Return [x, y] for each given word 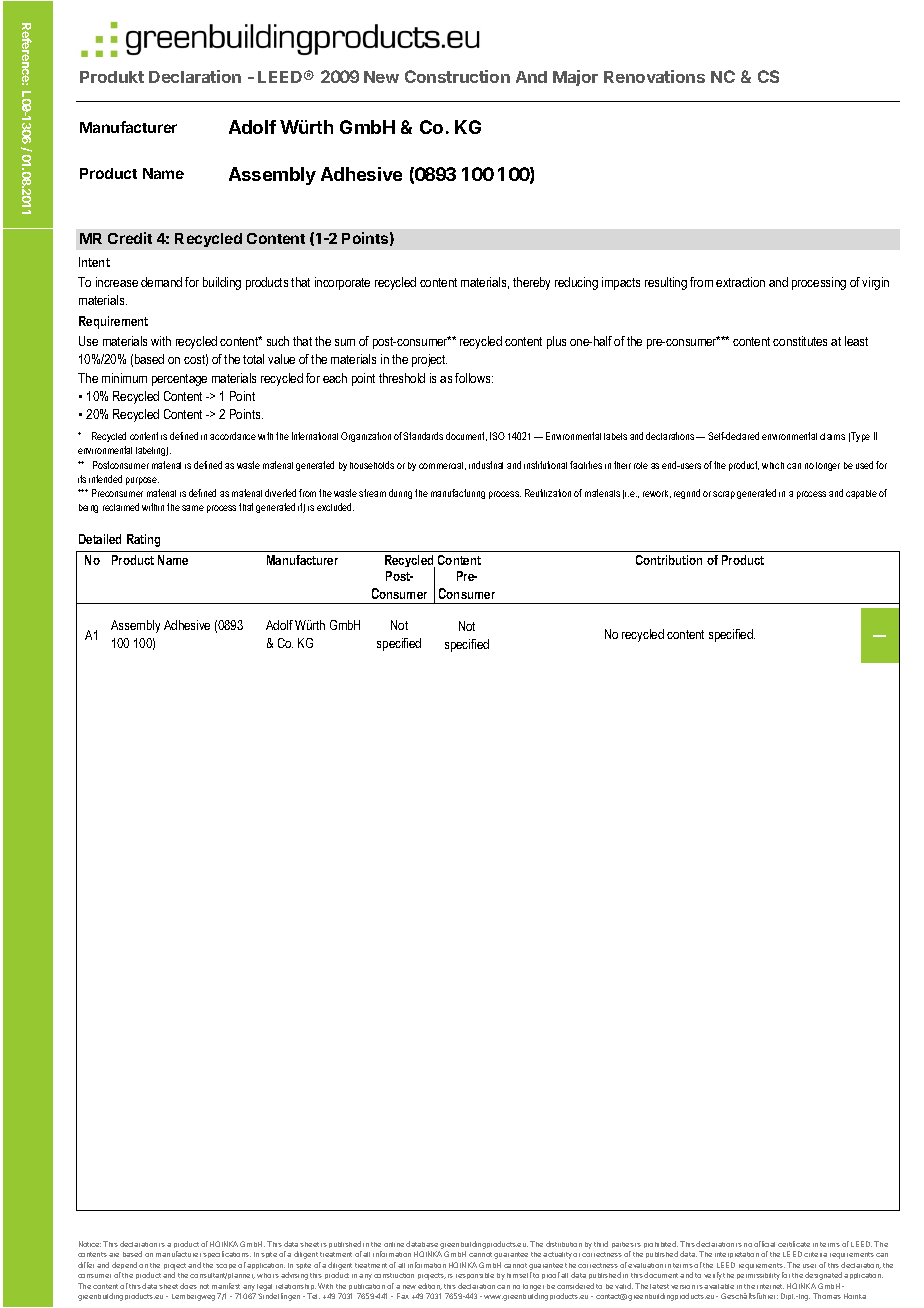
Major [575, 78]
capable [861, 494]
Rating [143, 540]
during [400, 494]
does [188, 1286]
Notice [90, 1244]
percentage [179, 380]
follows [474, 378]
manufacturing [458, 494]
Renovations [654, 76]
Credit [130, 238]
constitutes [800, 341]
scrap [724, 495]
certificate [794, 1244]
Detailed [100, 539]
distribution [564, 1244]
